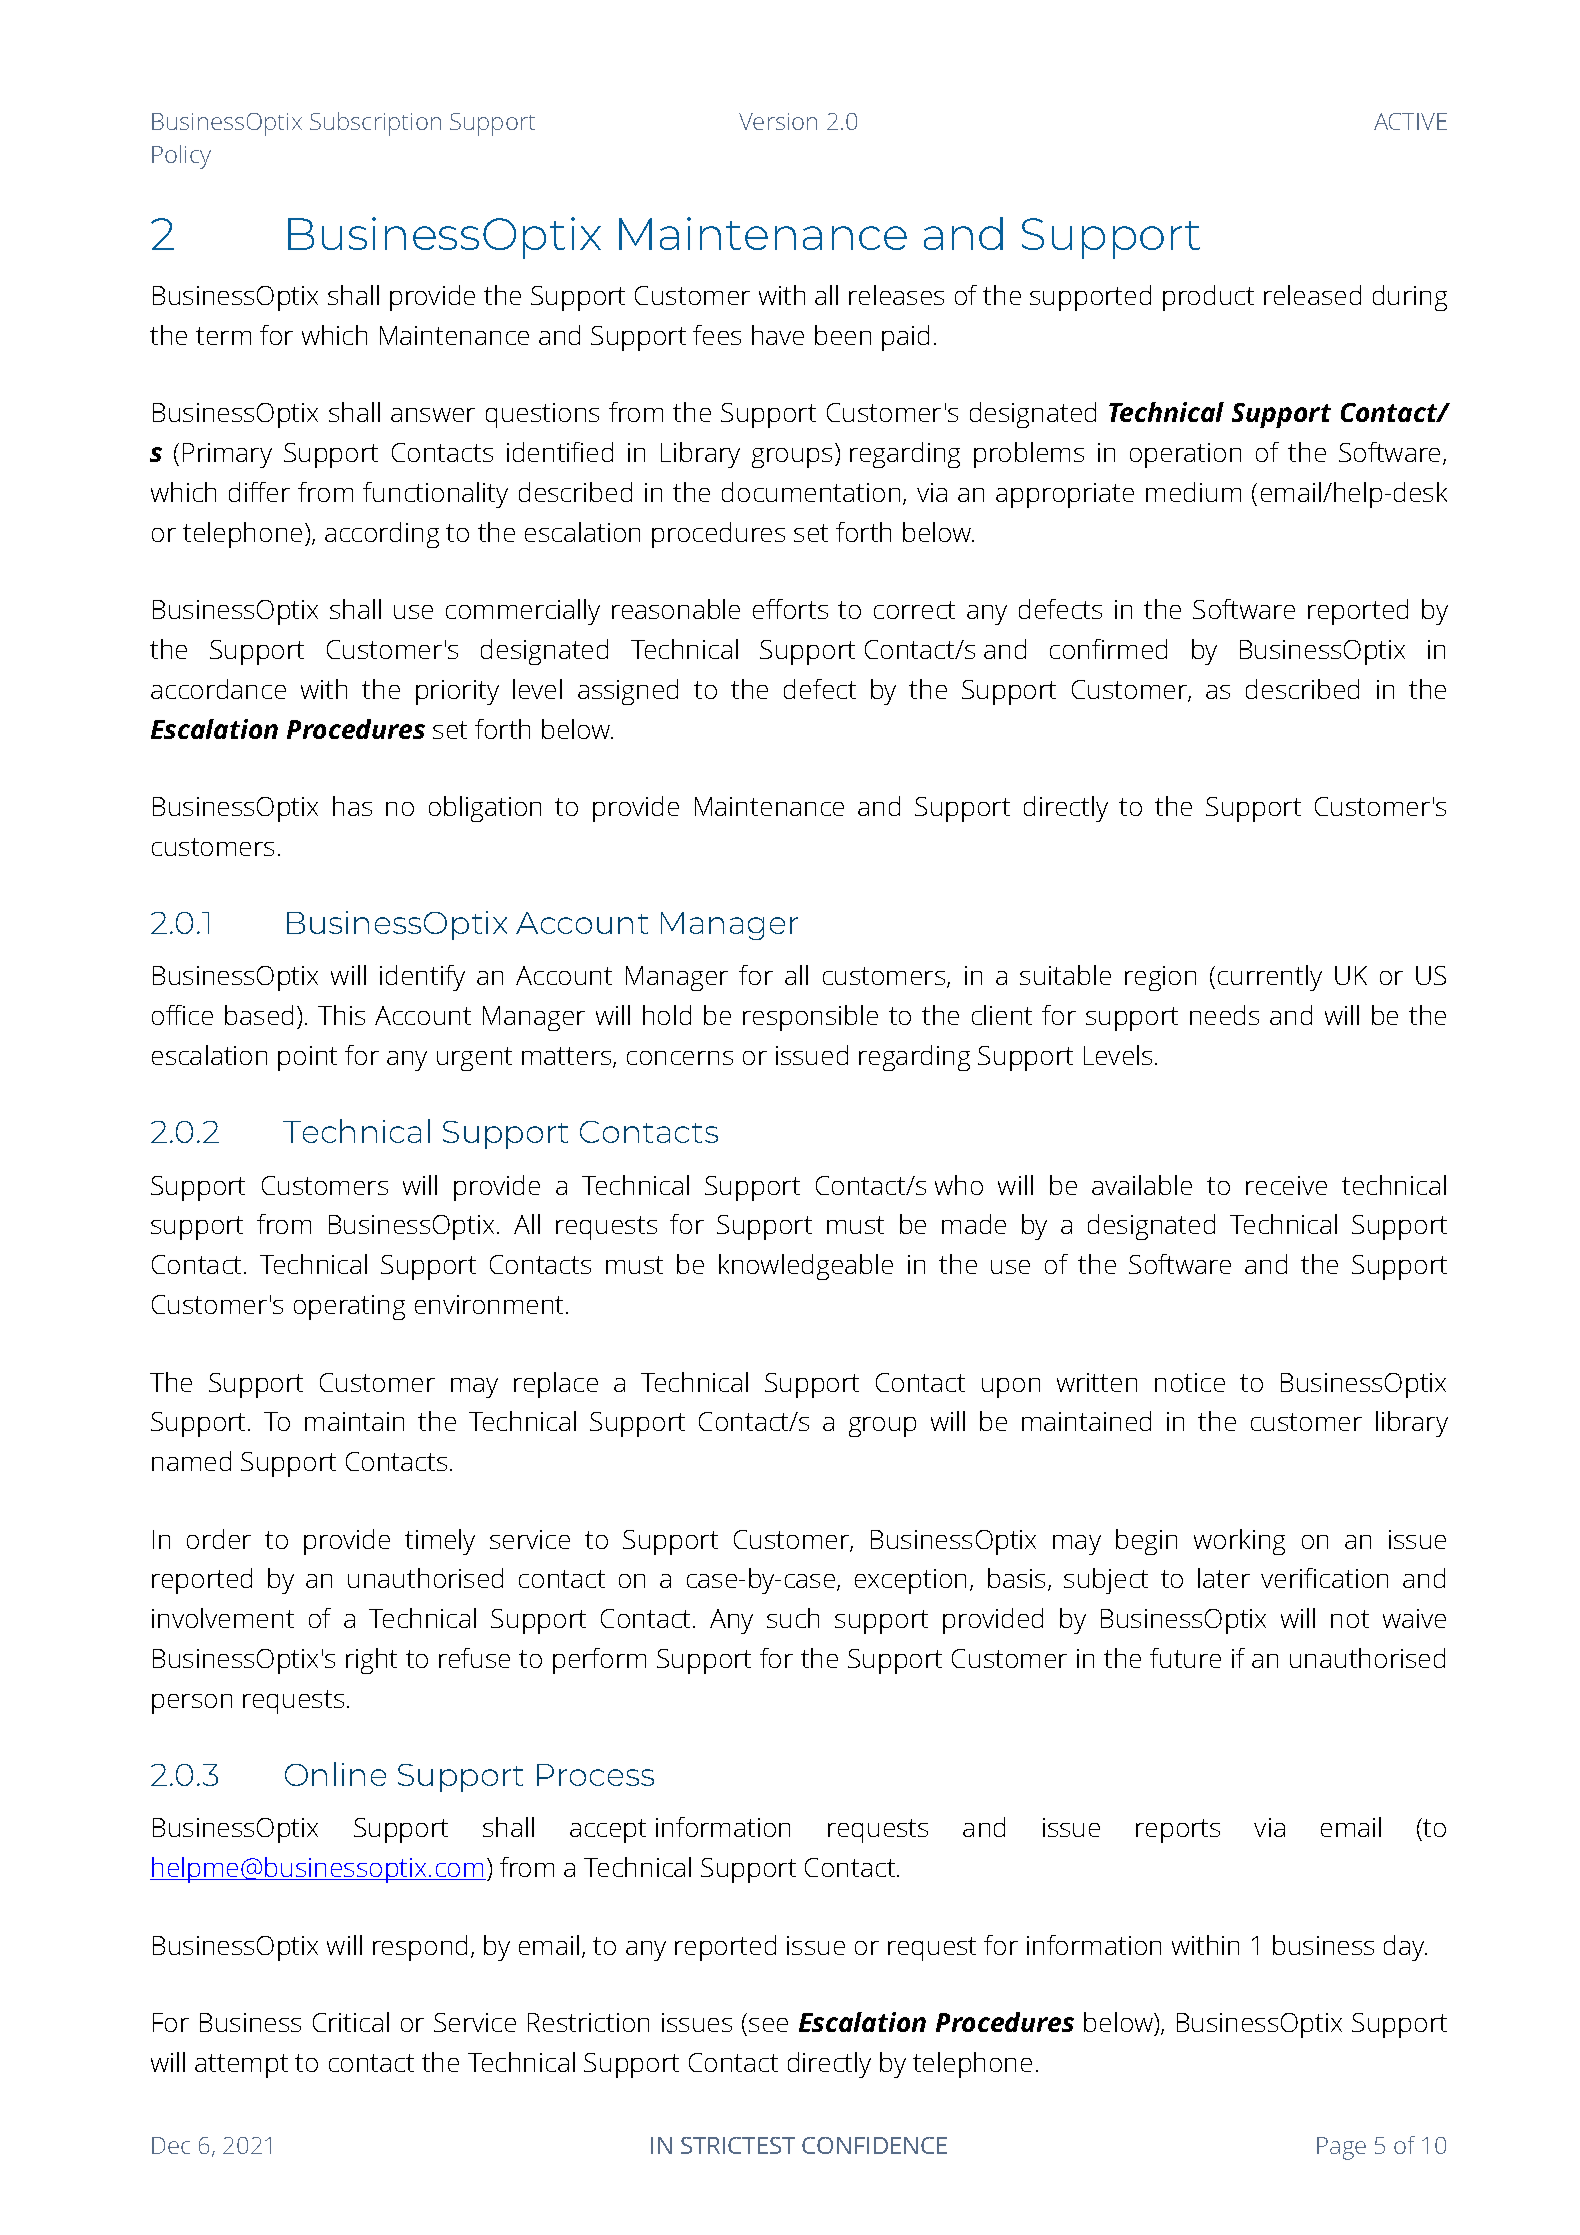  What do you see at coordinates (1286, 1185) in the page?
I see `receive` at bounding box center [1286, 1185].
